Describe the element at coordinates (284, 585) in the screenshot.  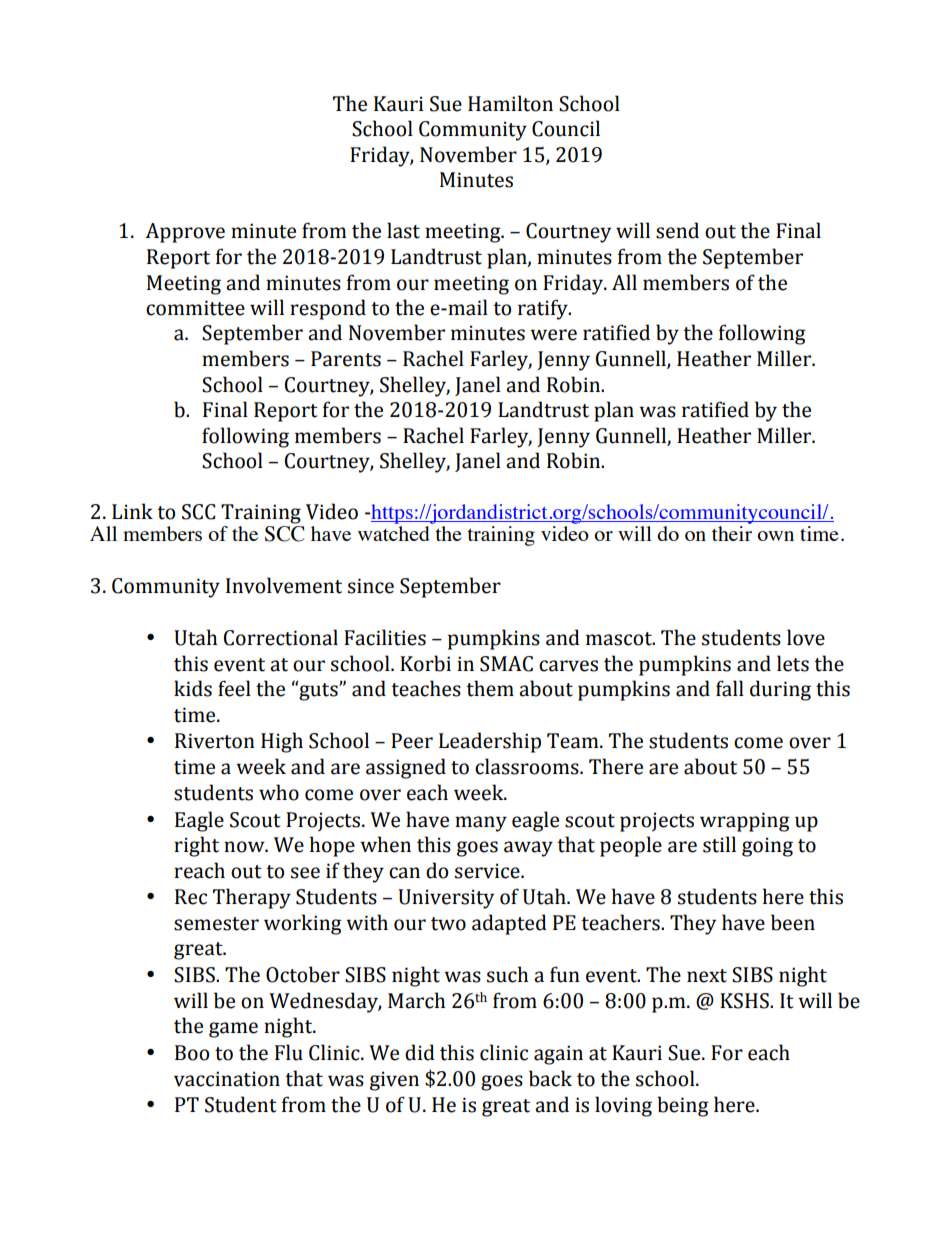
I see `Involvement` at that location.
